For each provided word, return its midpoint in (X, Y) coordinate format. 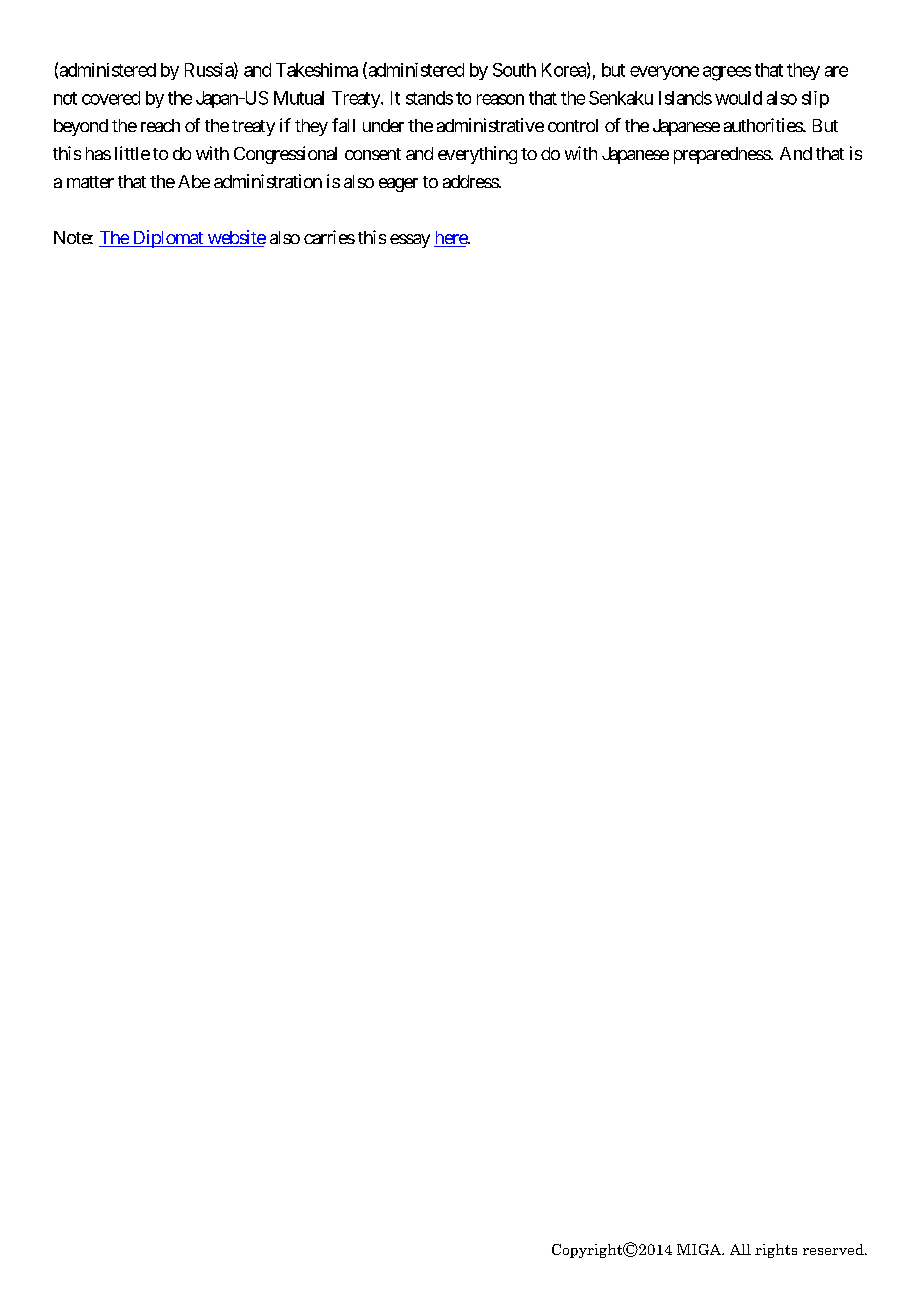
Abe (194, 181)
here (451, 239)
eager (398, 185)
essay (410, 241)
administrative (490, 125)
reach (160, 125)
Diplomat (167, 239)
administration (268, 181)
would (738, 98)
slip (815, 99)
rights (776, 1251)
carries (329, 237)
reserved (834, 1249)
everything (477, 155)
